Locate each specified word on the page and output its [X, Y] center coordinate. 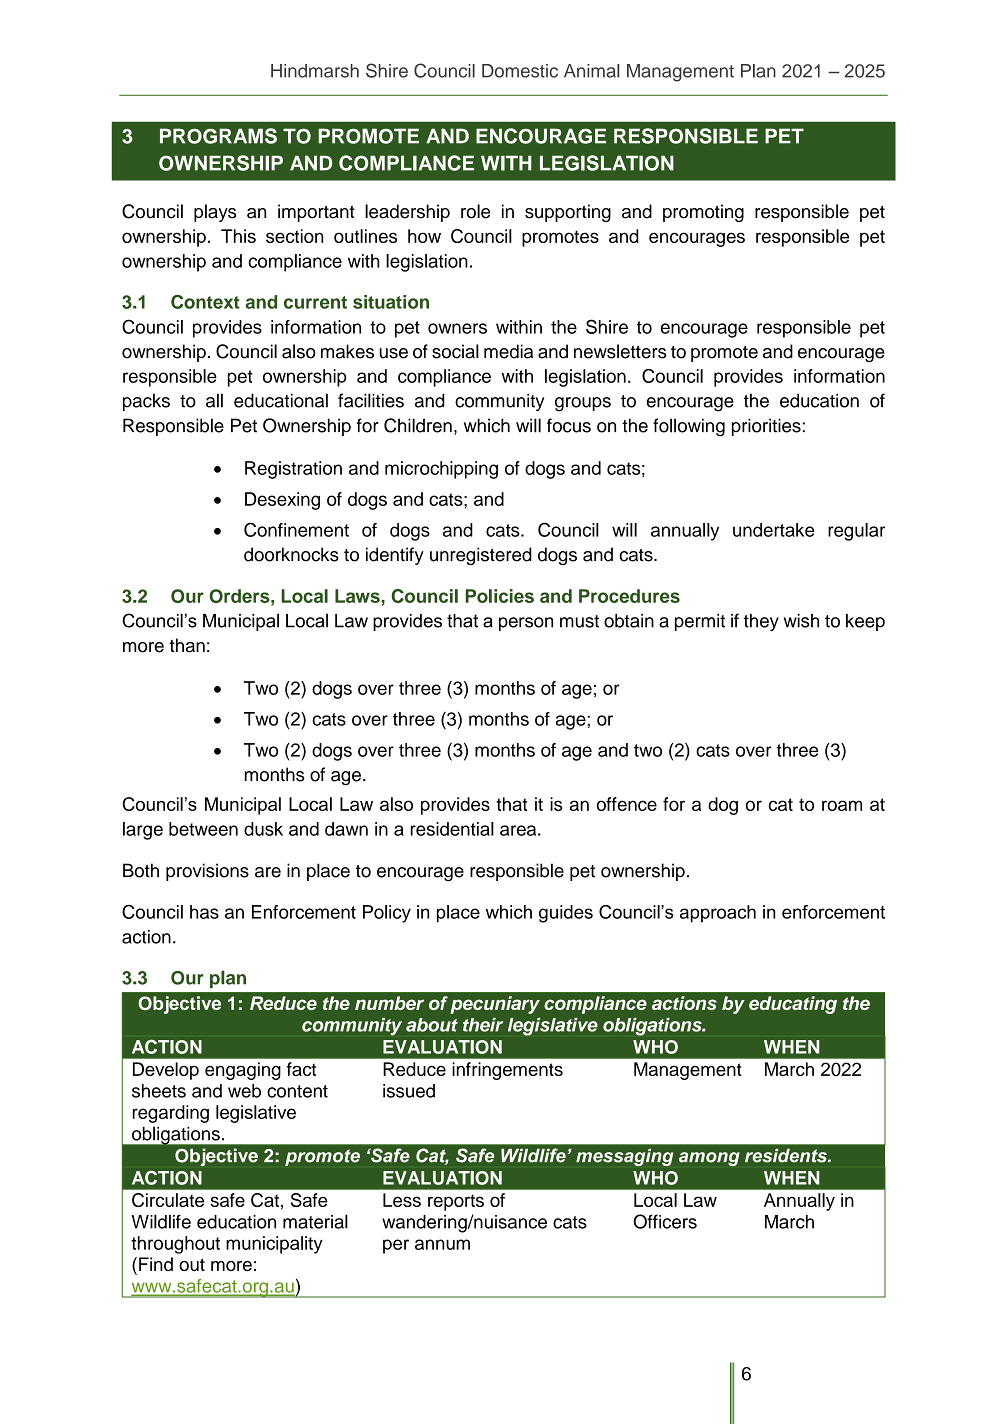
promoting [703, 213]
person [526, 624]
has [204, 912]
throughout [175, 1245]
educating [793, 1005]
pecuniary [495, 1005]
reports [456, 1202]
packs [146, 402]
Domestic [520, 71]
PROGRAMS [218, 136]
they [761, 623]
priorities [766, 427]
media [508, 351]
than [187, 645]
